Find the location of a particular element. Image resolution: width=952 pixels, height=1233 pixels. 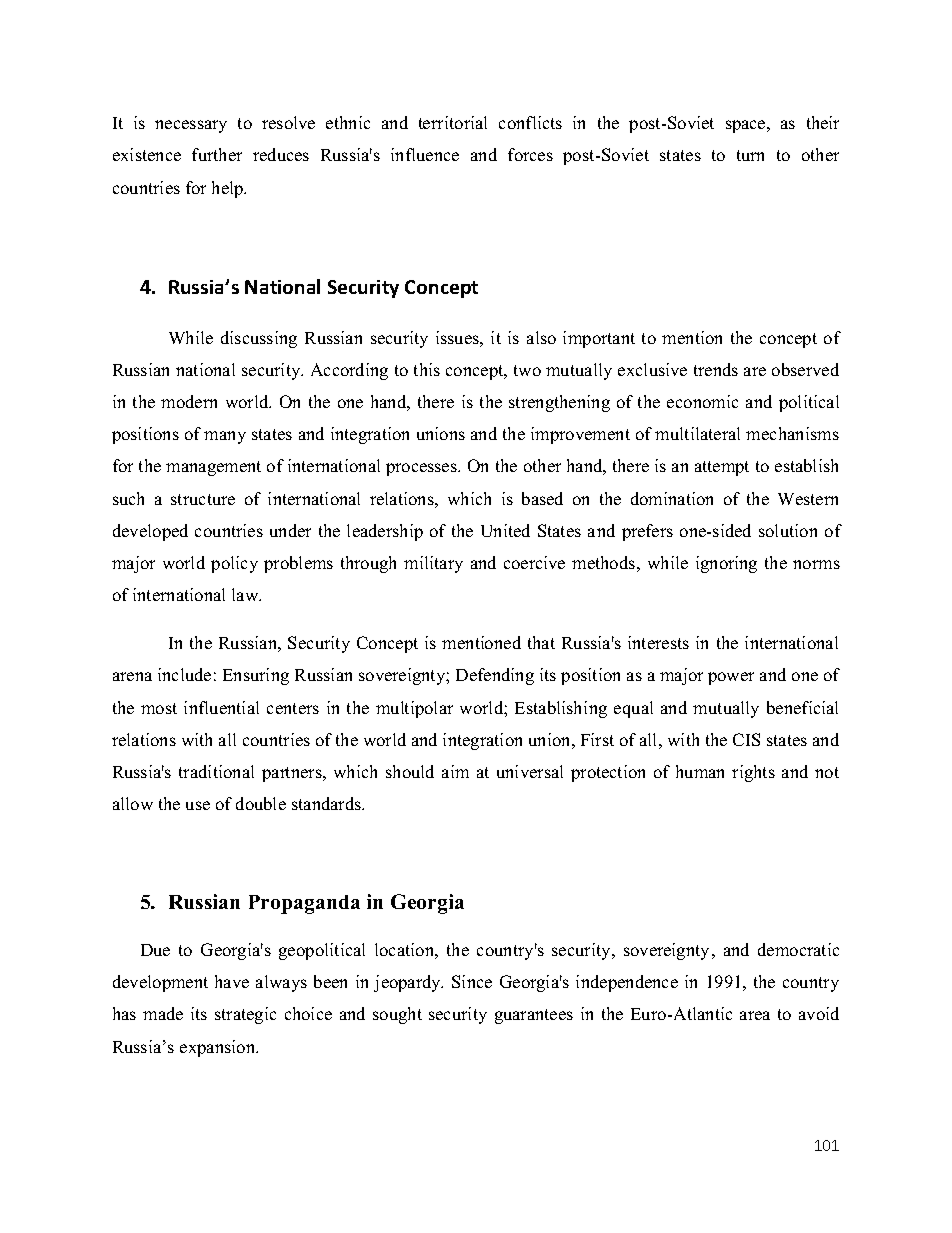

turn is located at coordinates (750, 155).
